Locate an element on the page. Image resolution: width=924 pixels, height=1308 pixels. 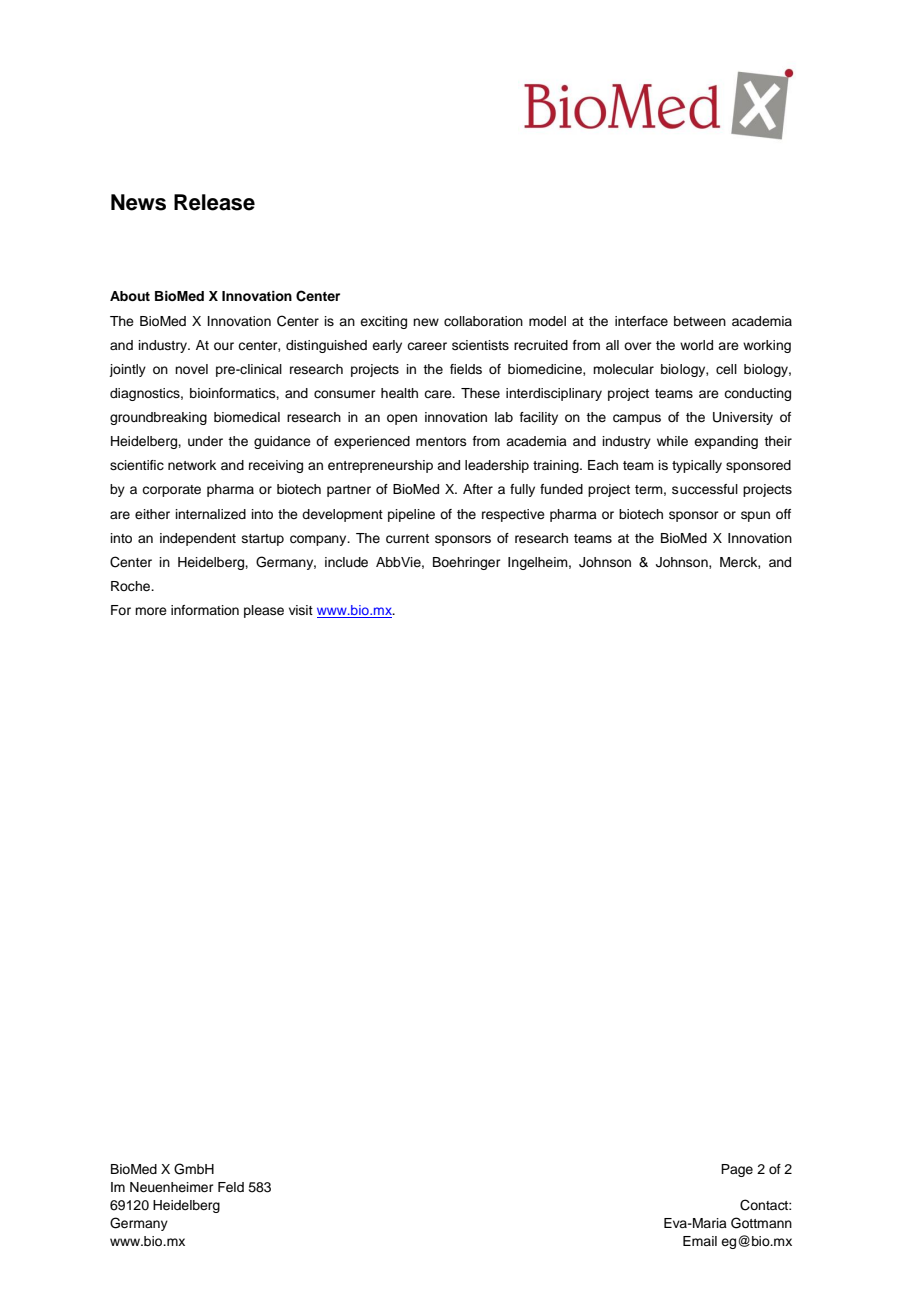
between is located at coordinates (700, 321).
